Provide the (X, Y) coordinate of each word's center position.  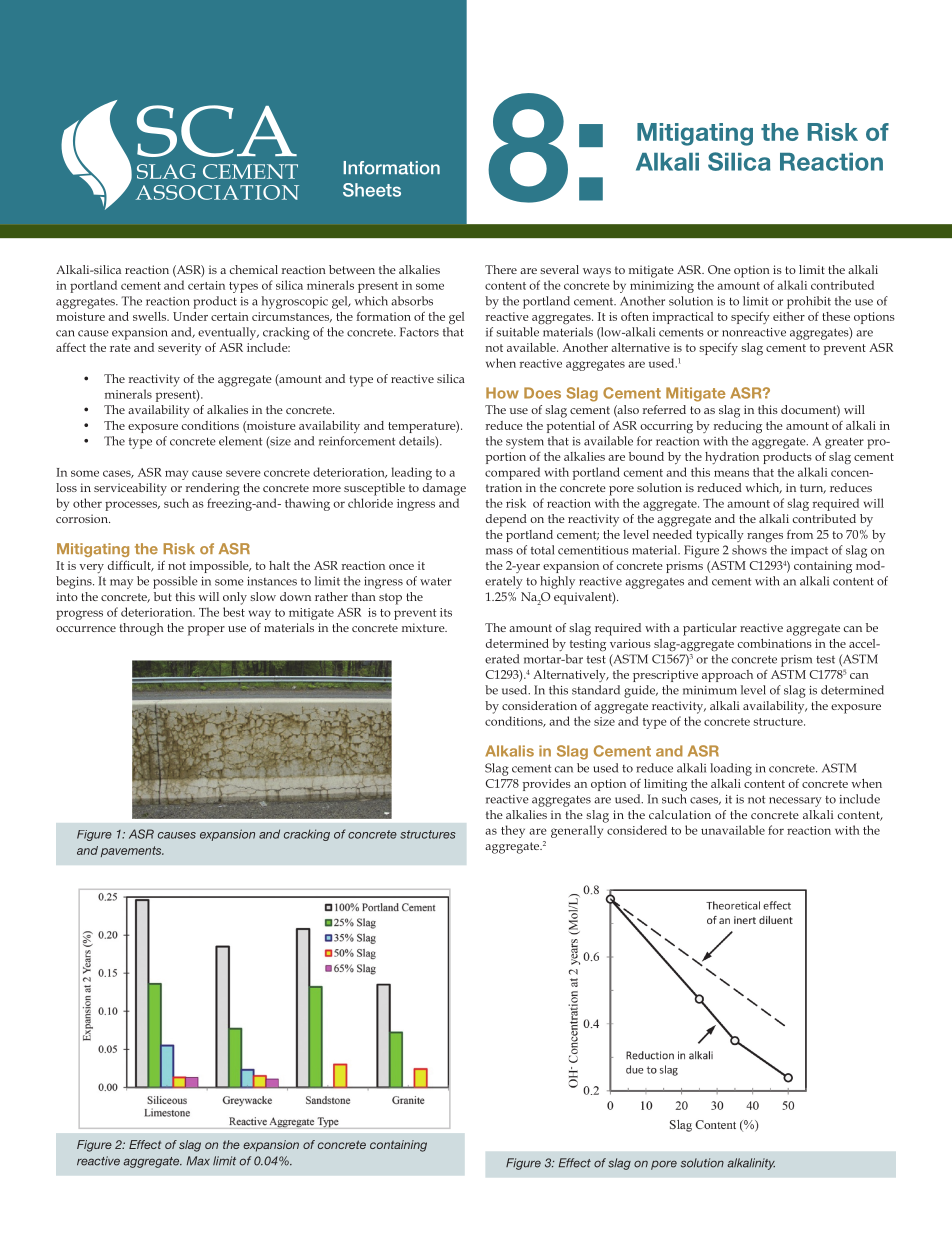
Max (198, 1161)
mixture (424, 627)
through (141, 629)
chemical (254, 269)
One (719, 269)
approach (727, 676)
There (501, 269)
